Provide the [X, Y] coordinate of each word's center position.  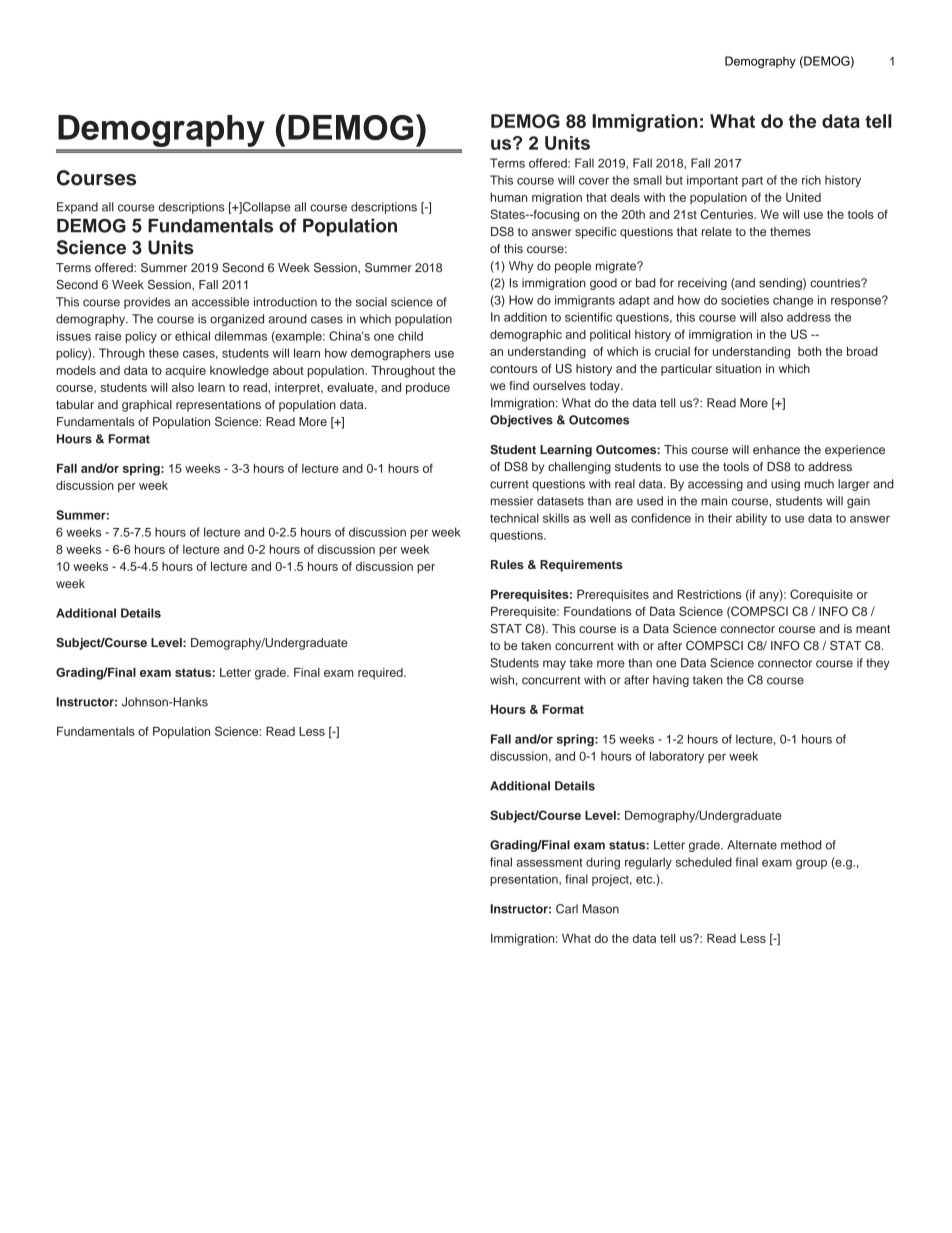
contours [514, 369]
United [803, 197]
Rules [507, 564]
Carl [567, 909]
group [811, 864]
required [381, 674]
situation [738, 368]
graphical [147, 406]
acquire [185, 371]
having [671, 681]
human [509, 197]
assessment [549, 862]
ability [751, 519]
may [554, 665]
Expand [77, 208]
